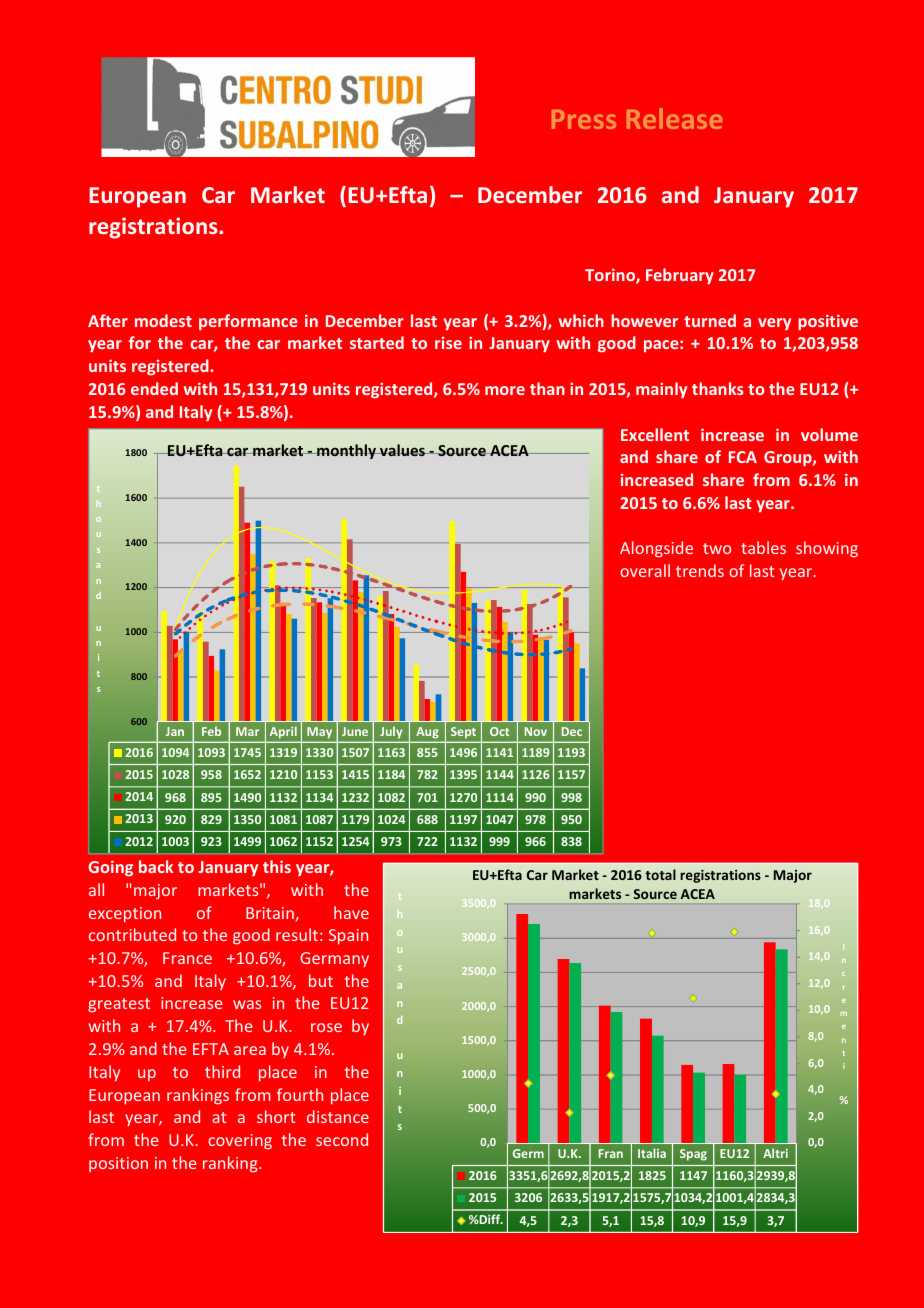  I want to click on Altri, so click(775, 1153).
